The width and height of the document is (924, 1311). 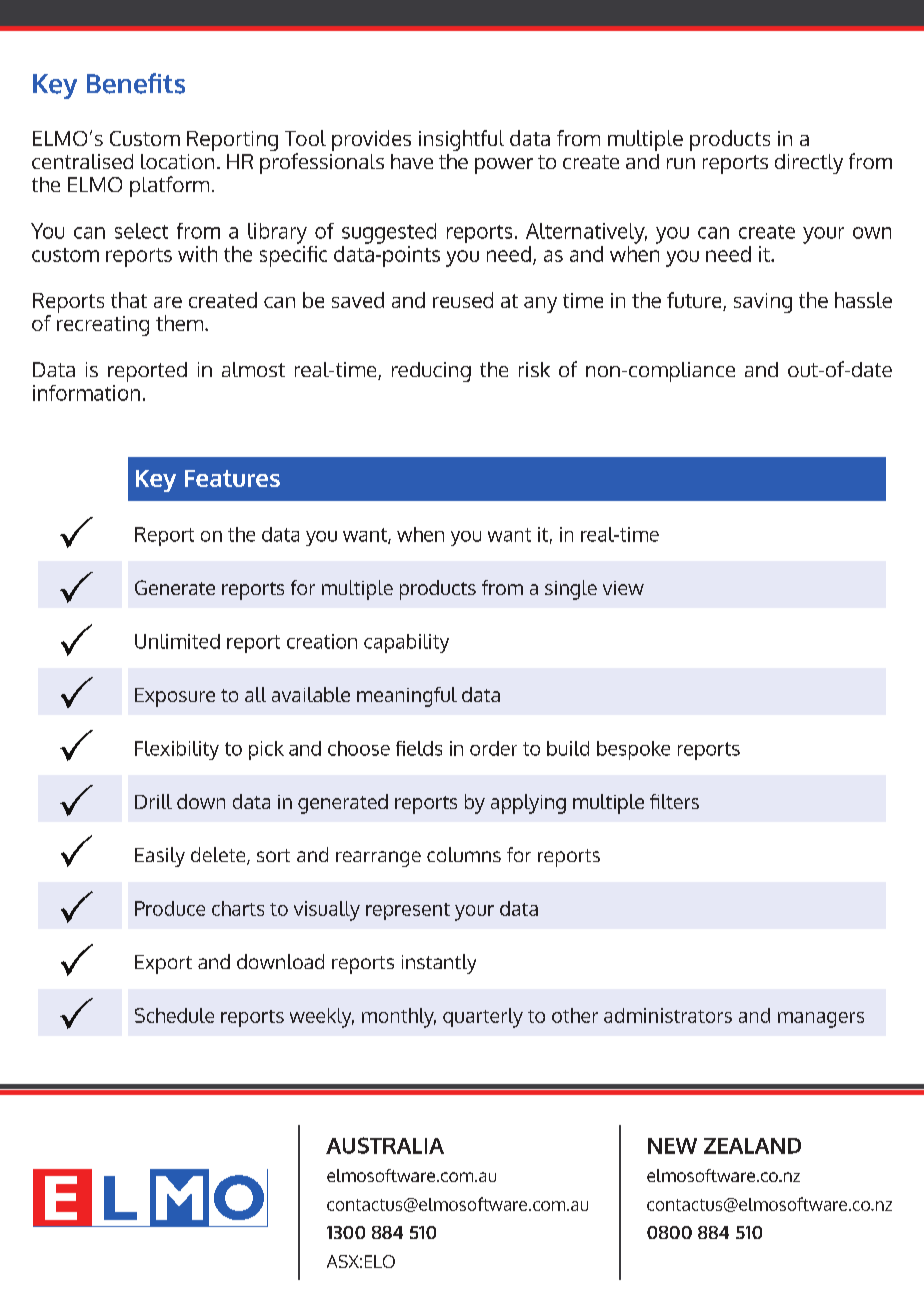 What do you see at coordinates (809, 164) in the document?
I see `directly` at bounding box center [809, 164].
